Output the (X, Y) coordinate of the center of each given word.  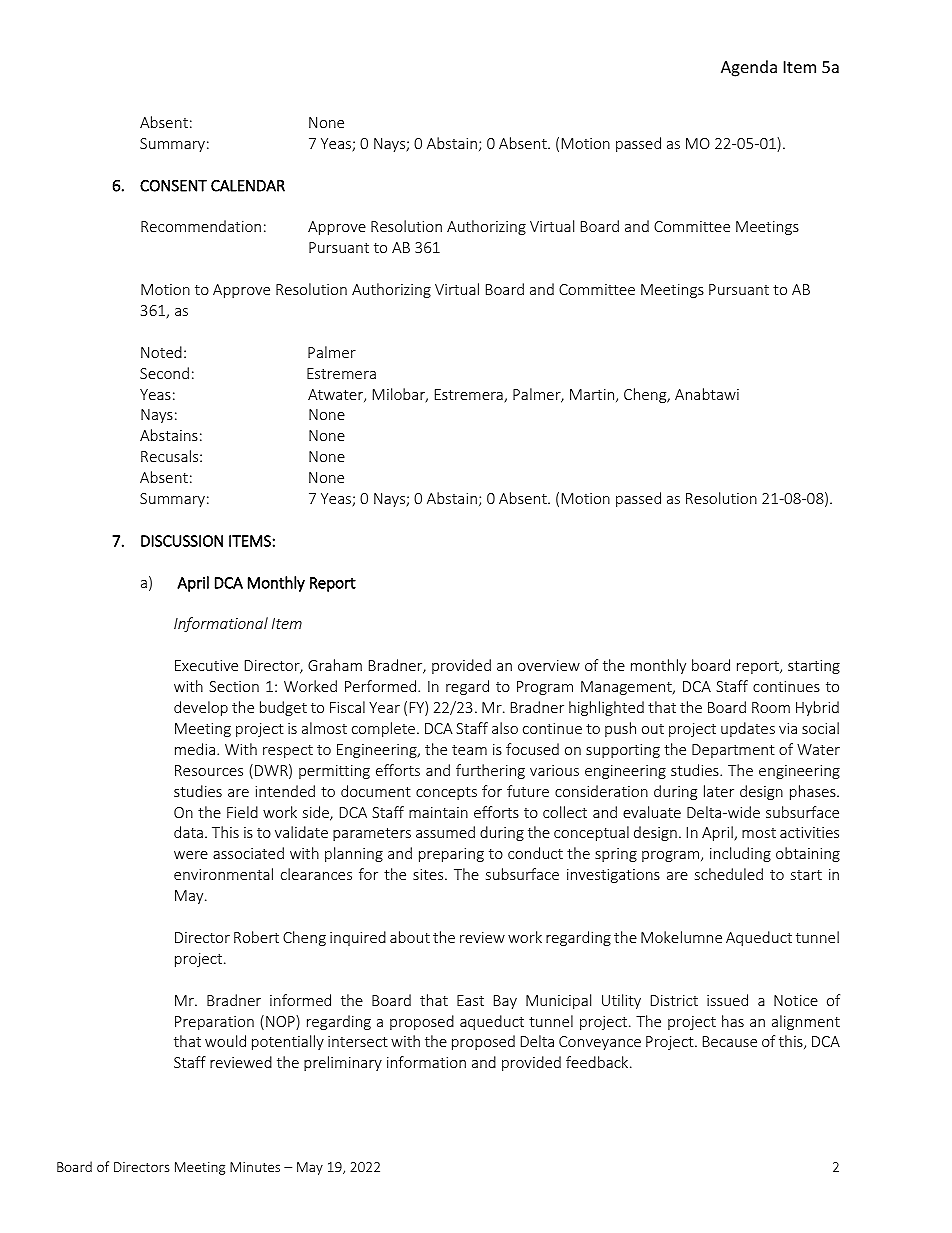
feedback (598, 1062)
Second (164, 373)
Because (730, 1041)
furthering (490, 771)
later (719, 791)
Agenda (749, 68)
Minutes (255, 1167)
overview (549, 665)
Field (242, 812)
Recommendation (201, 226)
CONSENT (173, 186)
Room (771, 707)
